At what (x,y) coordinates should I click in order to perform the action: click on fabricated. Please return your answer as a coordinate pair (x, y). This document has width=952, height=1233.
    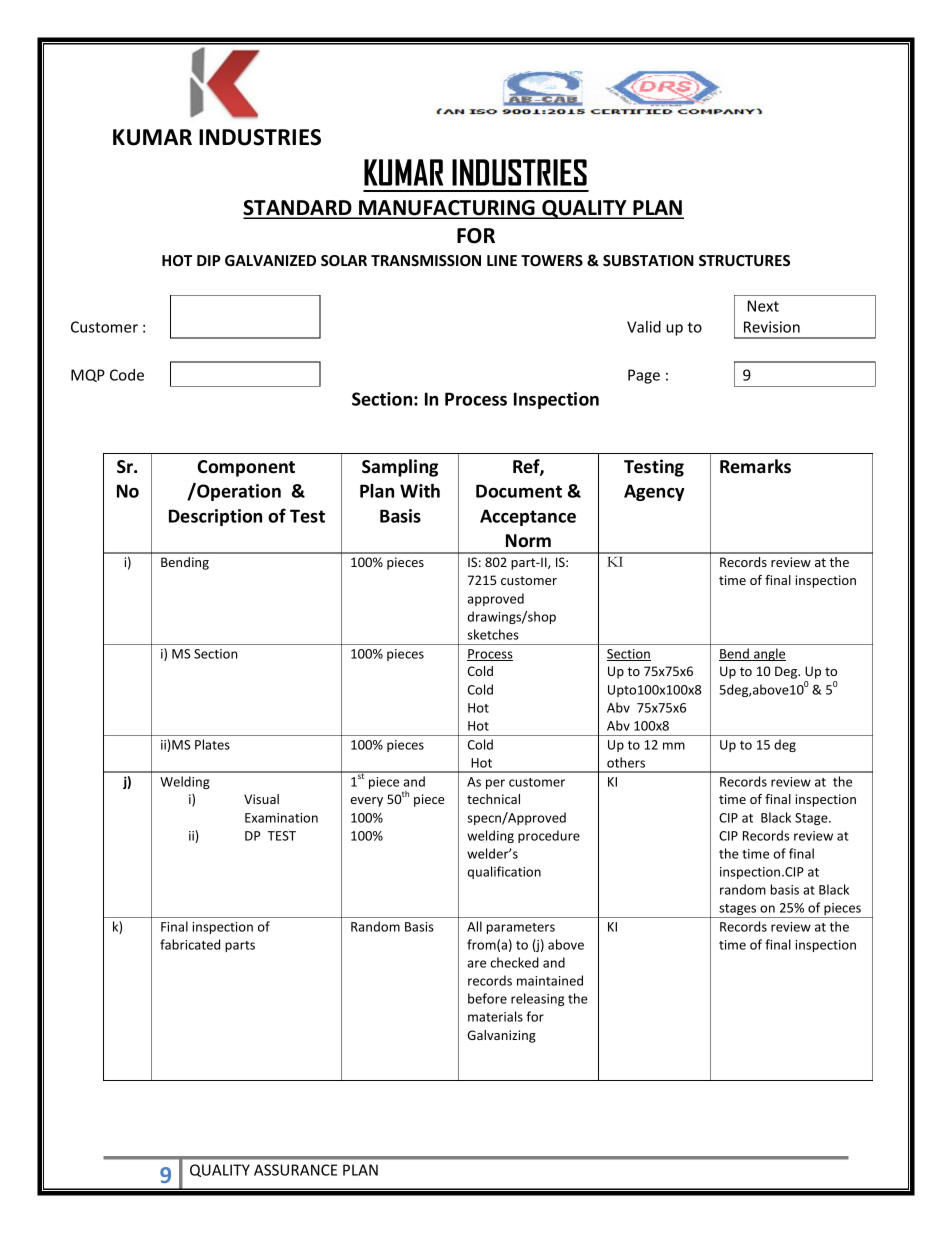
    Looking at the image, I should click on (190, 944).
